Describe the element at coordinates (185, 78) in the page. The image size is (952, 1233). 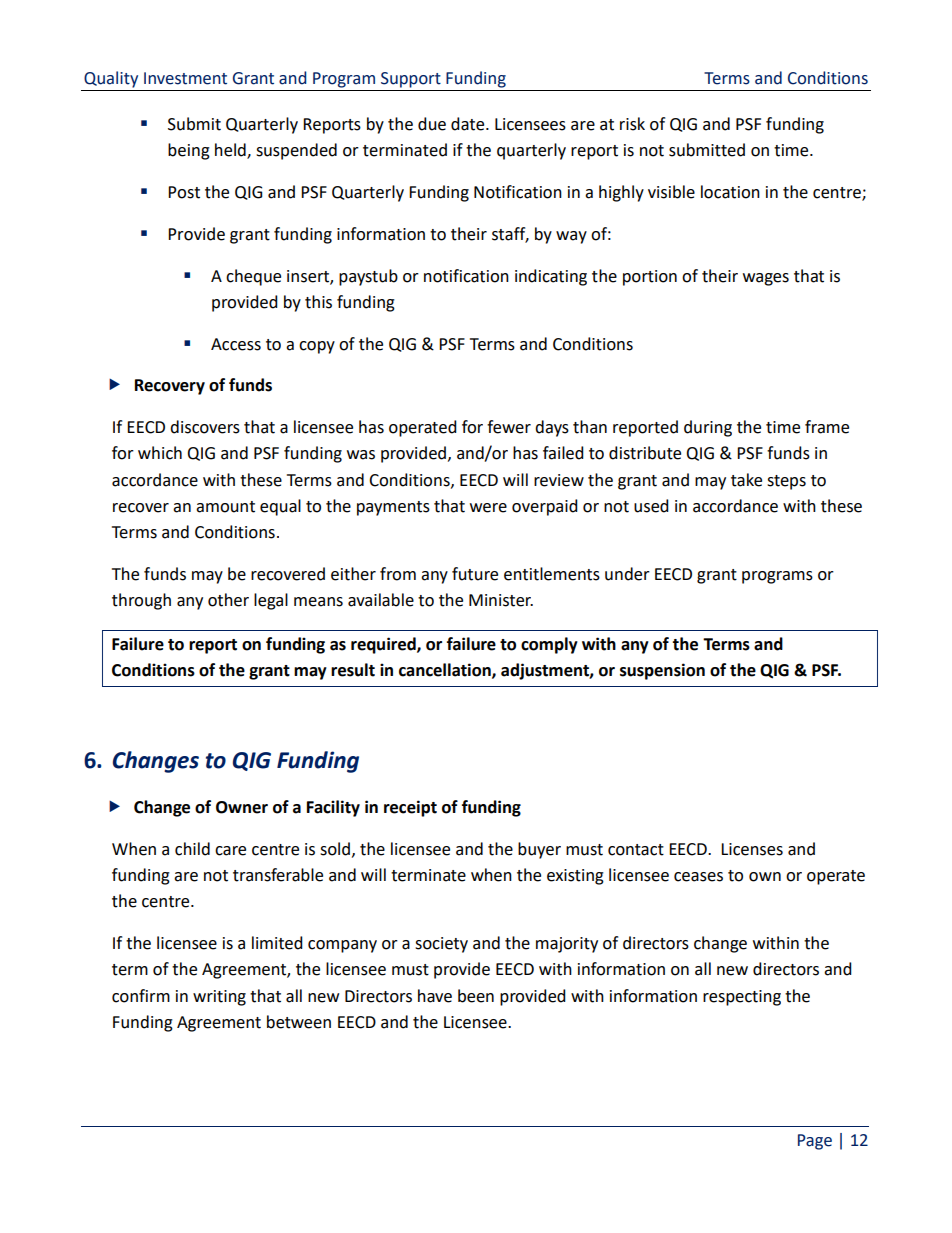
I see `Investment` at that location.
